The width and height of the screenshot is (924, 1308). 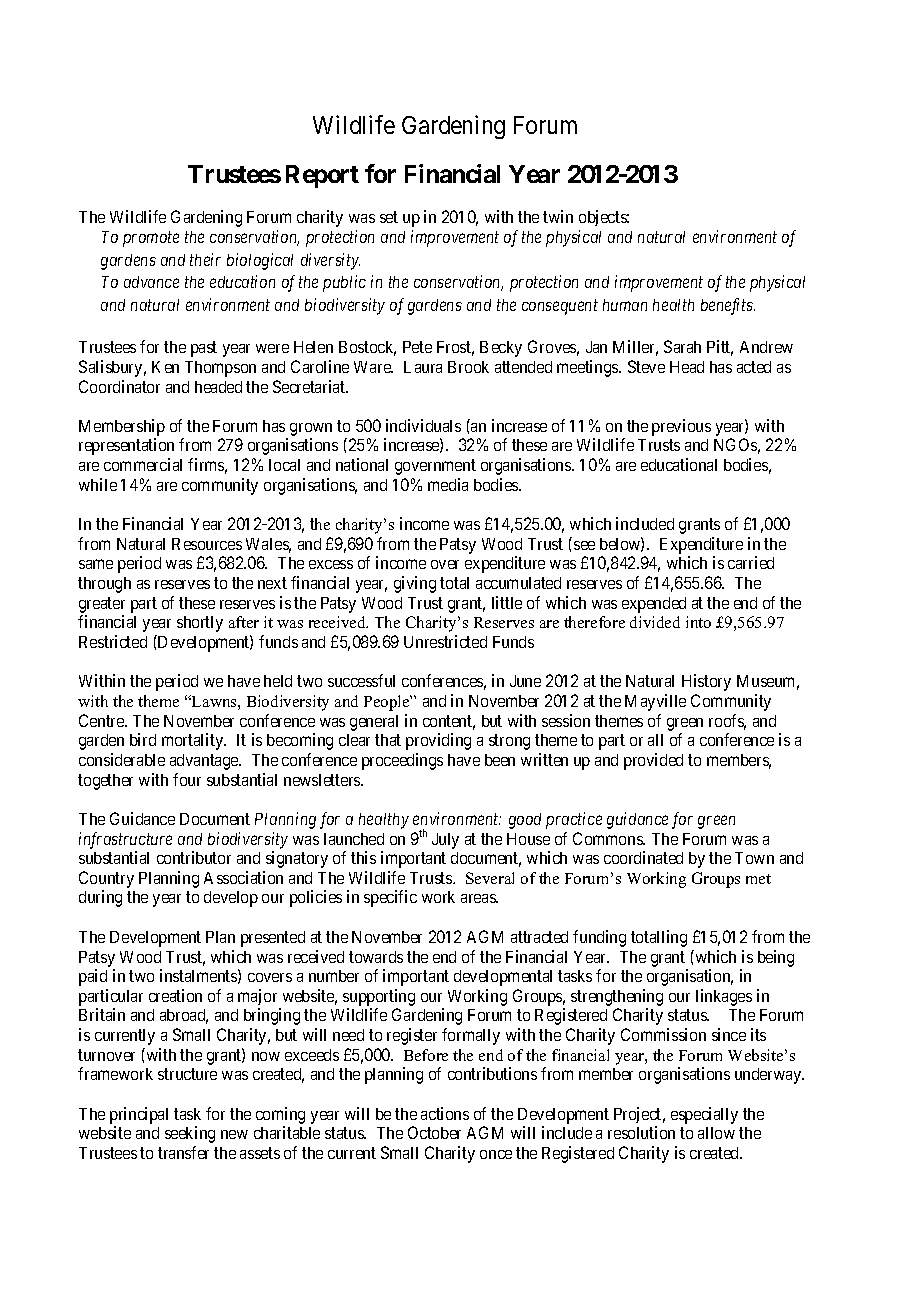 What do you see at coordinates (388, 703) in the screenshot?
I see `People` at bounding box center [388, 703].
